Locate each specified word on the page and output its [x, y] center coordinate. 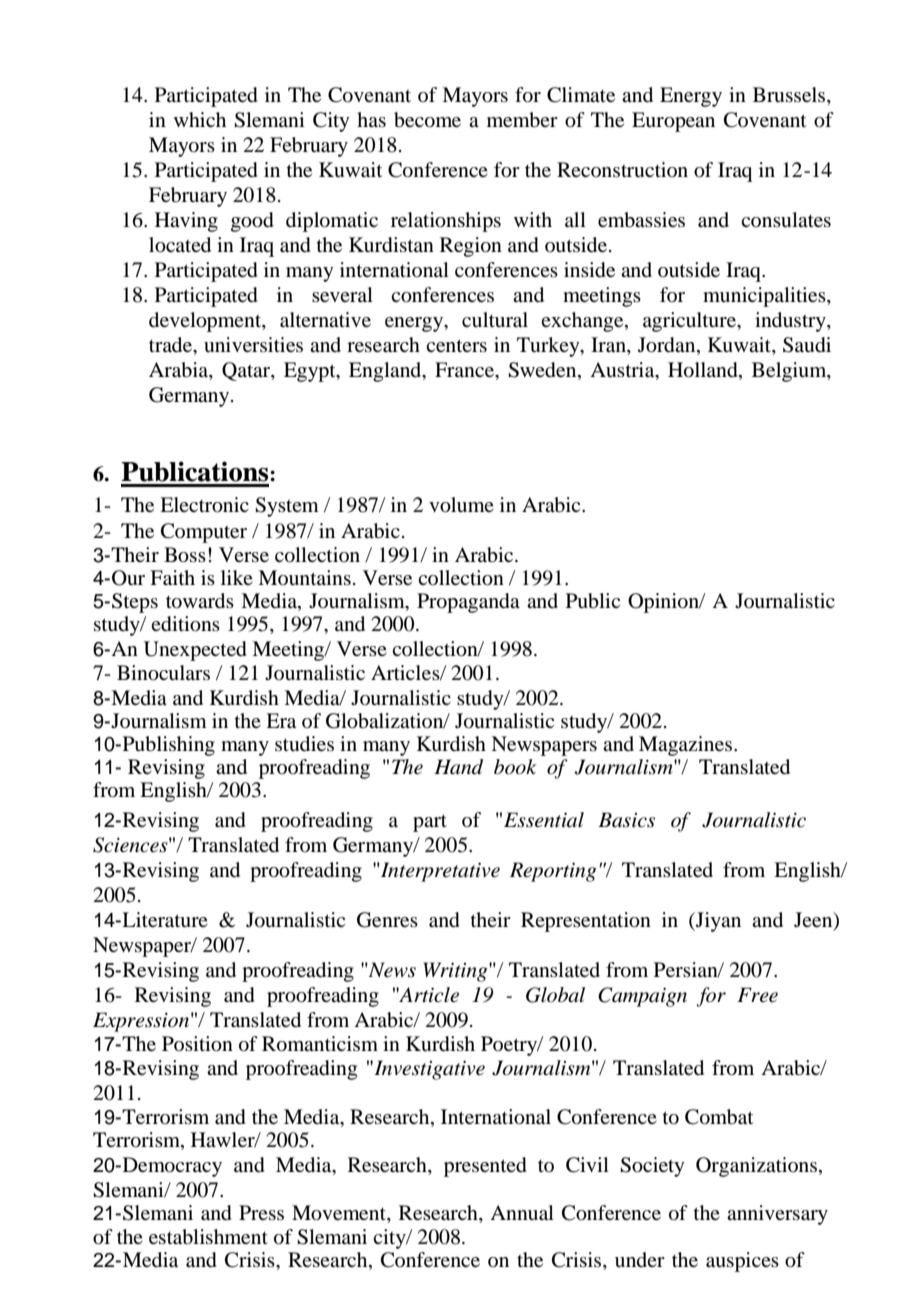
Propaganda [468, 603]
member [522, 120]
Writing [456, 972]
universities [253, 344]
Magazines [687, 746]
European [673, 122]
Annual [522, 1213]
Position [197, 1044]
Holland [704, 371]
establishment [208, 1237]
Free [757, 995]
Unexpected [195, 651]
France [465, 369]
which [200, 119]
